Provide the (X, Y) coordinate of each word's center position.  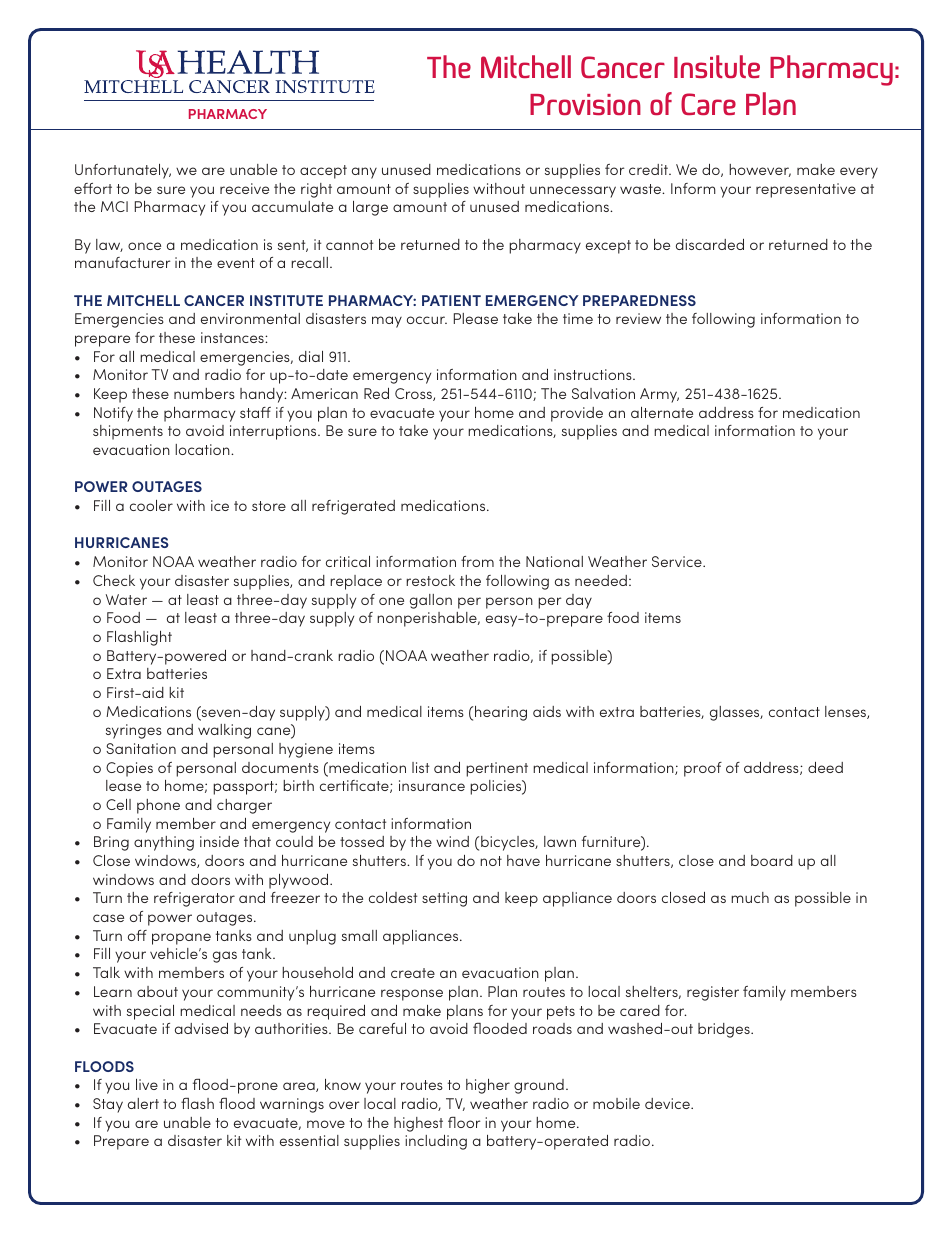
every (859, 173)
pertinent (497, 769)
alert (143, 1103)
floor (464, 1122)
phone (158, 806)
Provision (585, 104)
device (668, 1103)
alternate (662, 412)
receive (244, 188)
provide (577, 414)
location (203, 449)
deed (825, 767)
